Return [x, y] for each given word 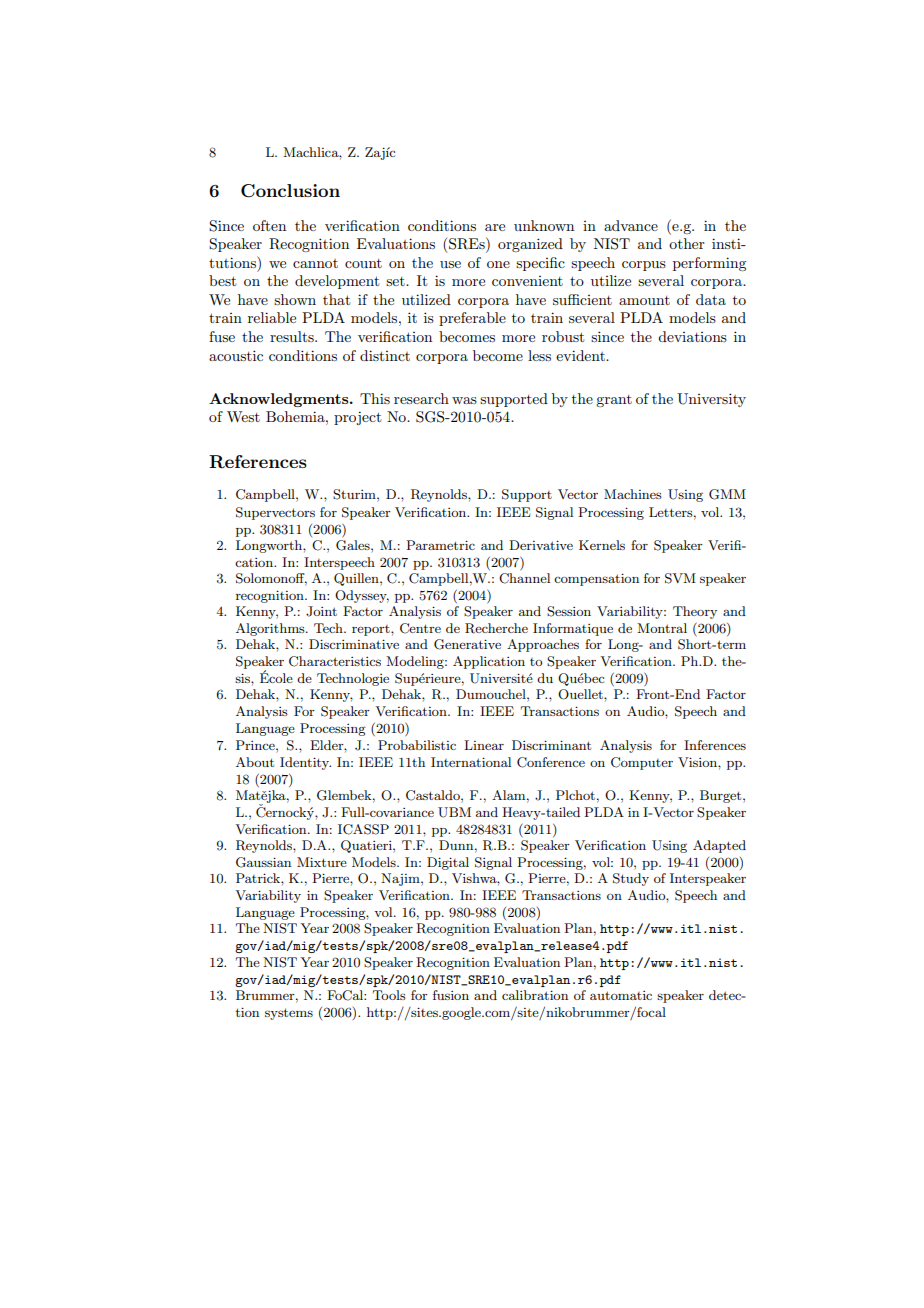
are [495, 227]
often [269, 225]
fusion [451, 995]
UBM [454, 812]
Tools [389, 995]
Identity [305, 763]
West [243, 416]
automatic [621, 995]
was [464, 400]
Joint [321, 611]
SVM [680, 578]
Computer [642, 763]
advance [631, 225]
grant [614, 401]
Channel [524, 578]
